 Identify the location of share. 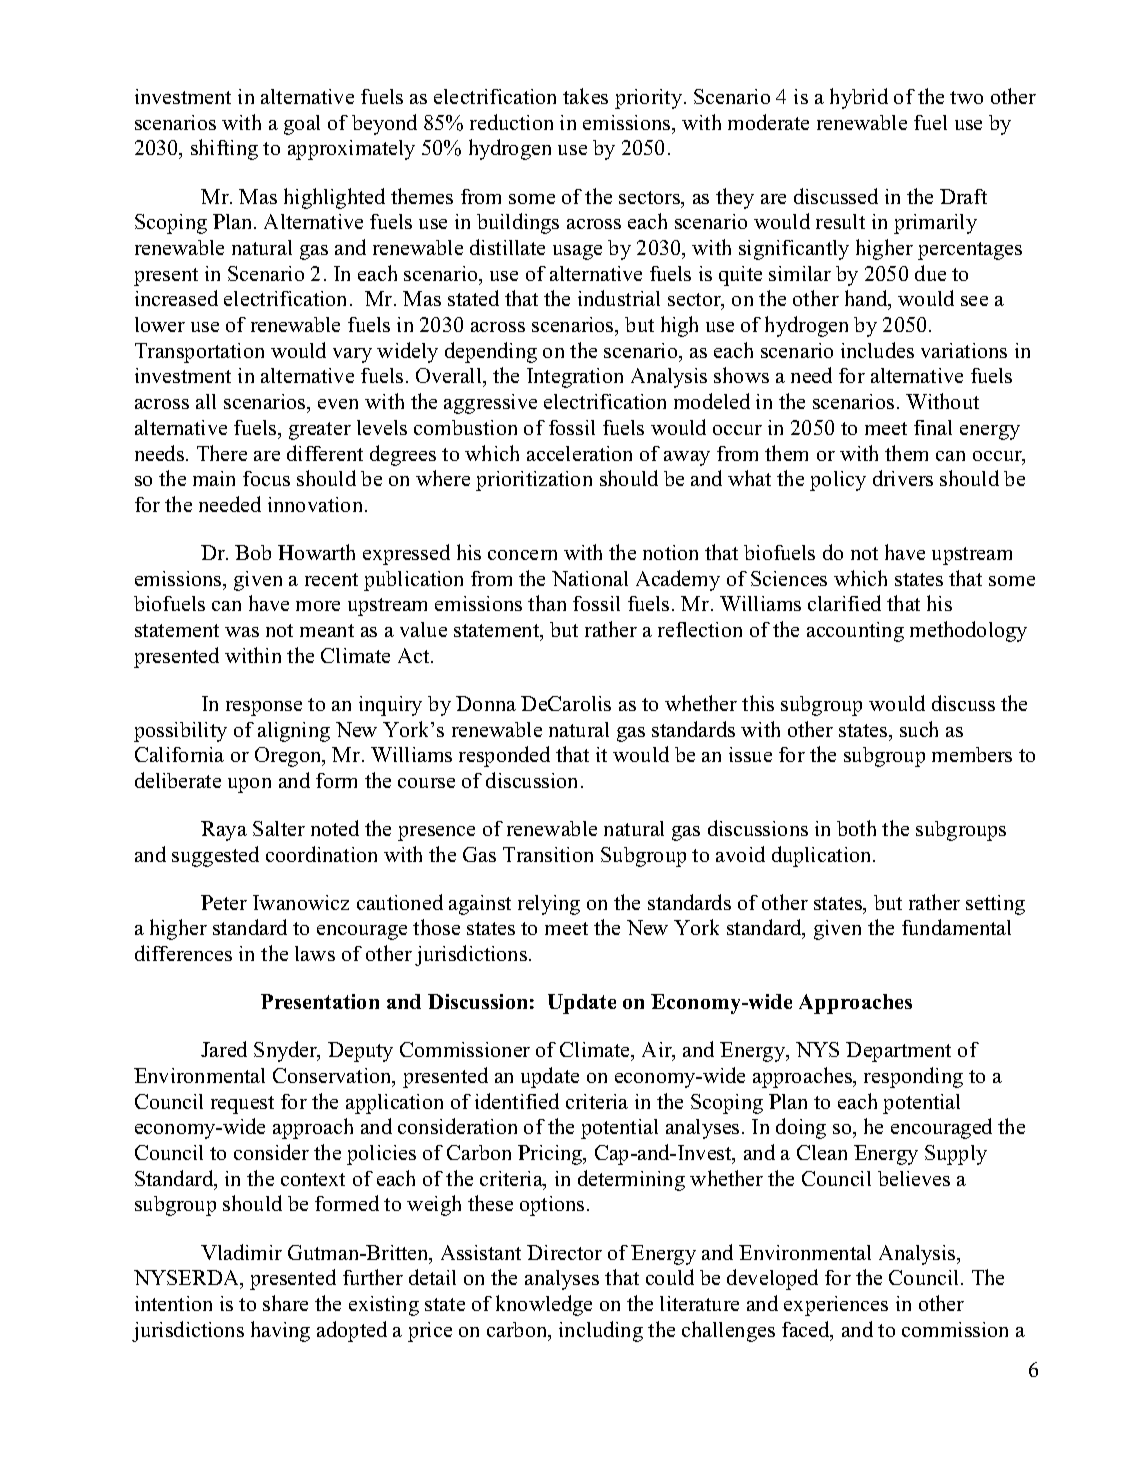
(285, 1303).
